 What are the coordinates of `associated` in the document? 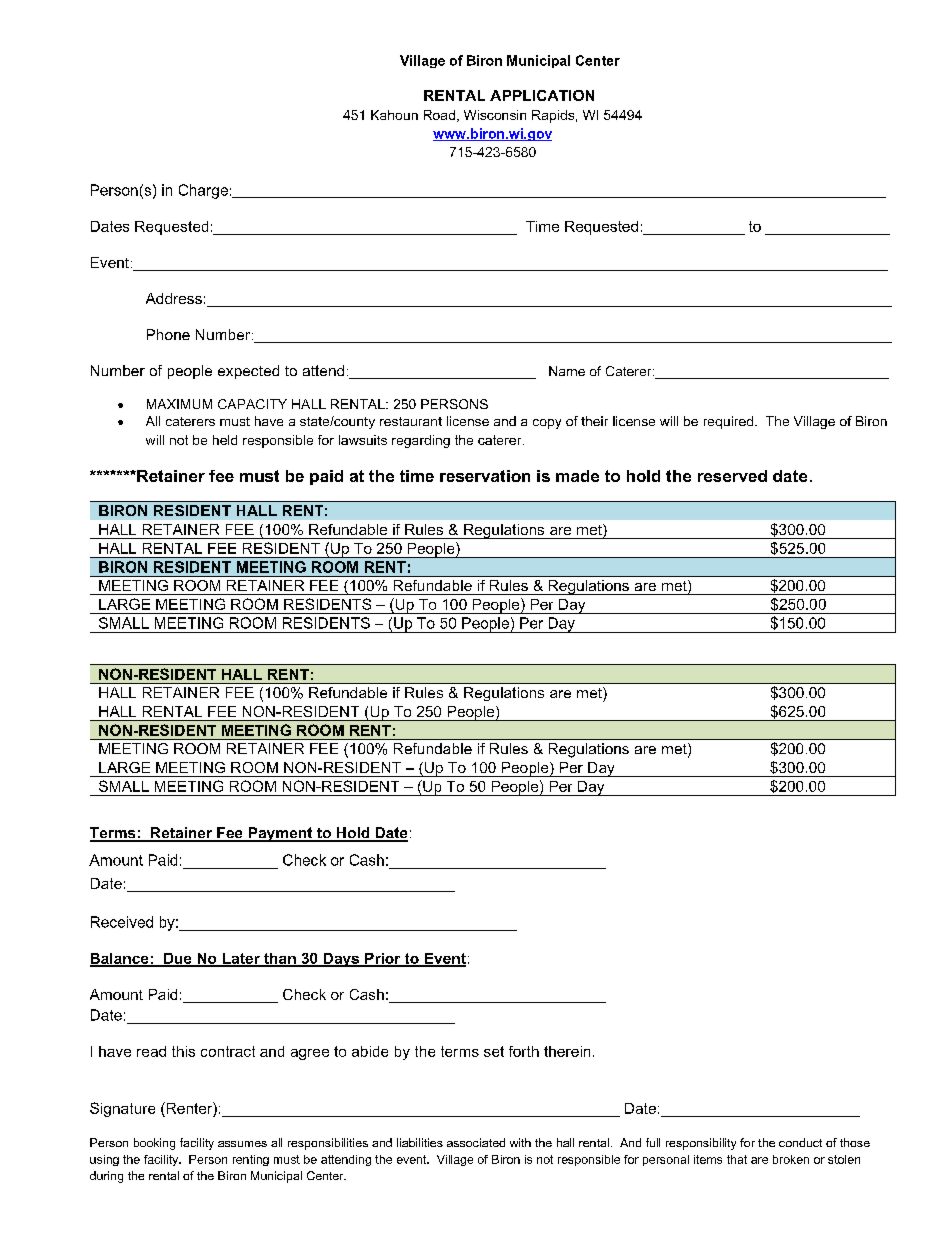 It's located at (476, 1142).
